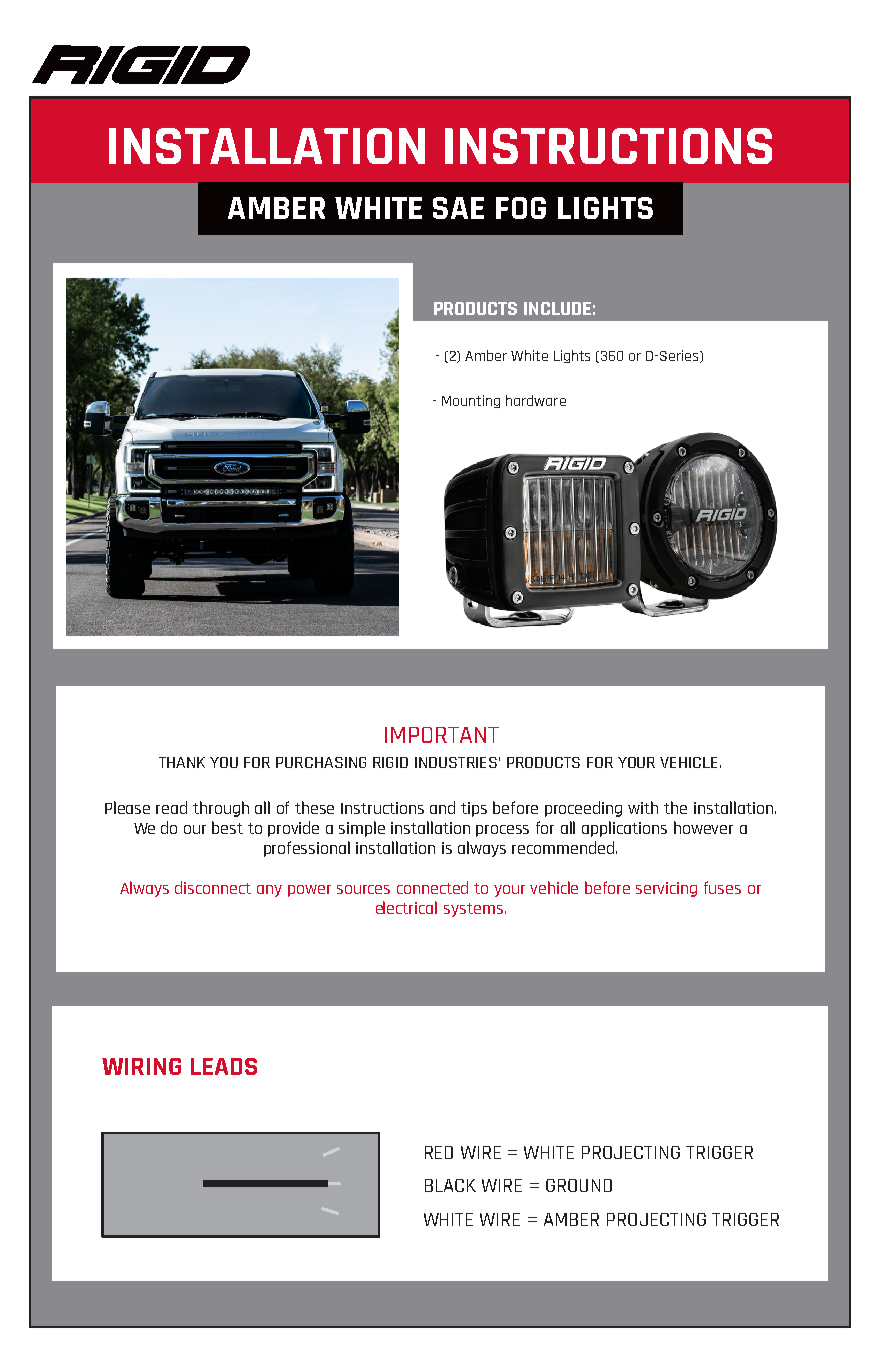  What do you see at coordinates (643, 807) in the screenshot?
I see `with` at bounding box center [643, 807].
